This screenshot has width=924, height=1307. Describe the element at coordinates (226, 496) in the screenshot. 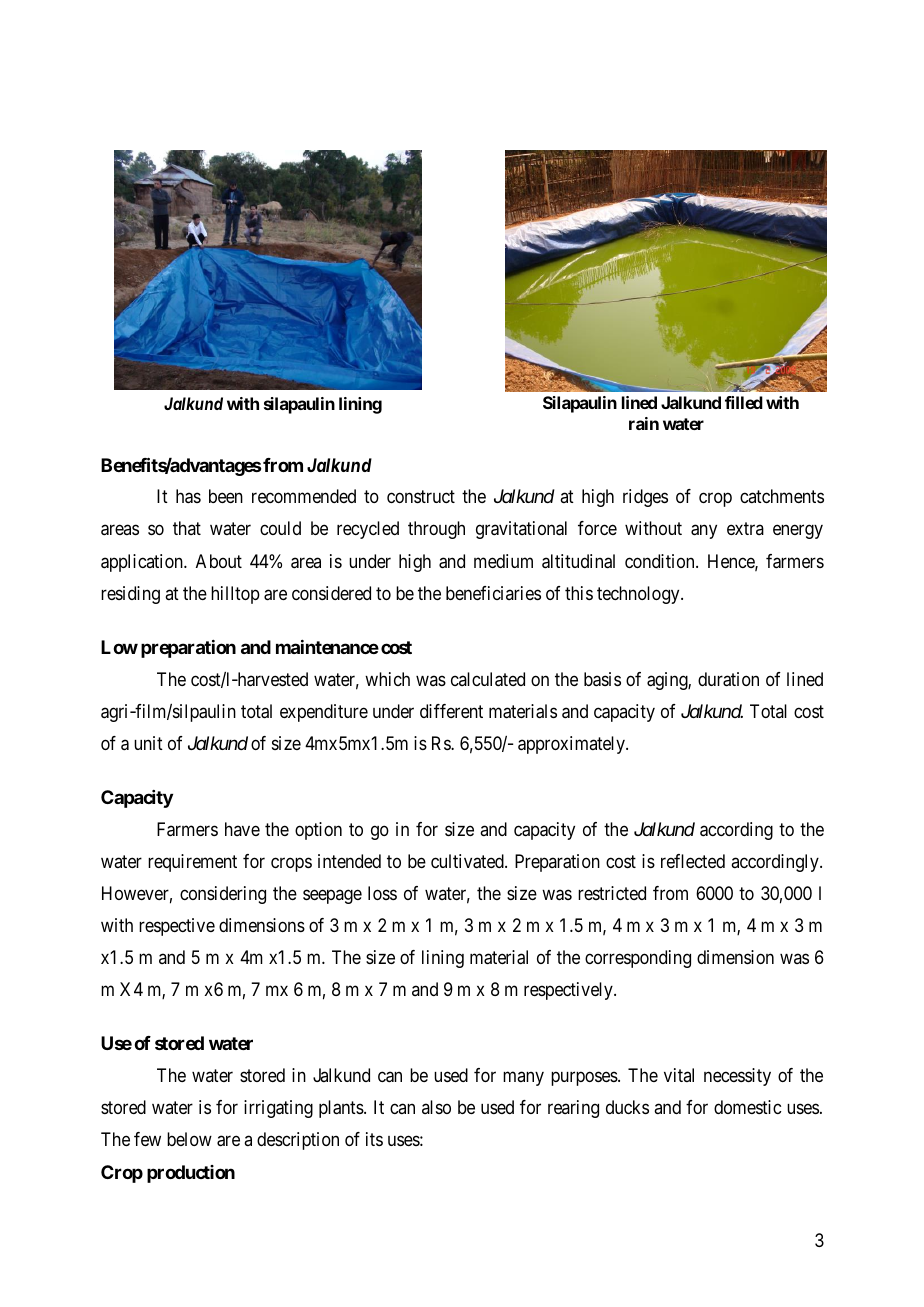

I see `been` at that location.
